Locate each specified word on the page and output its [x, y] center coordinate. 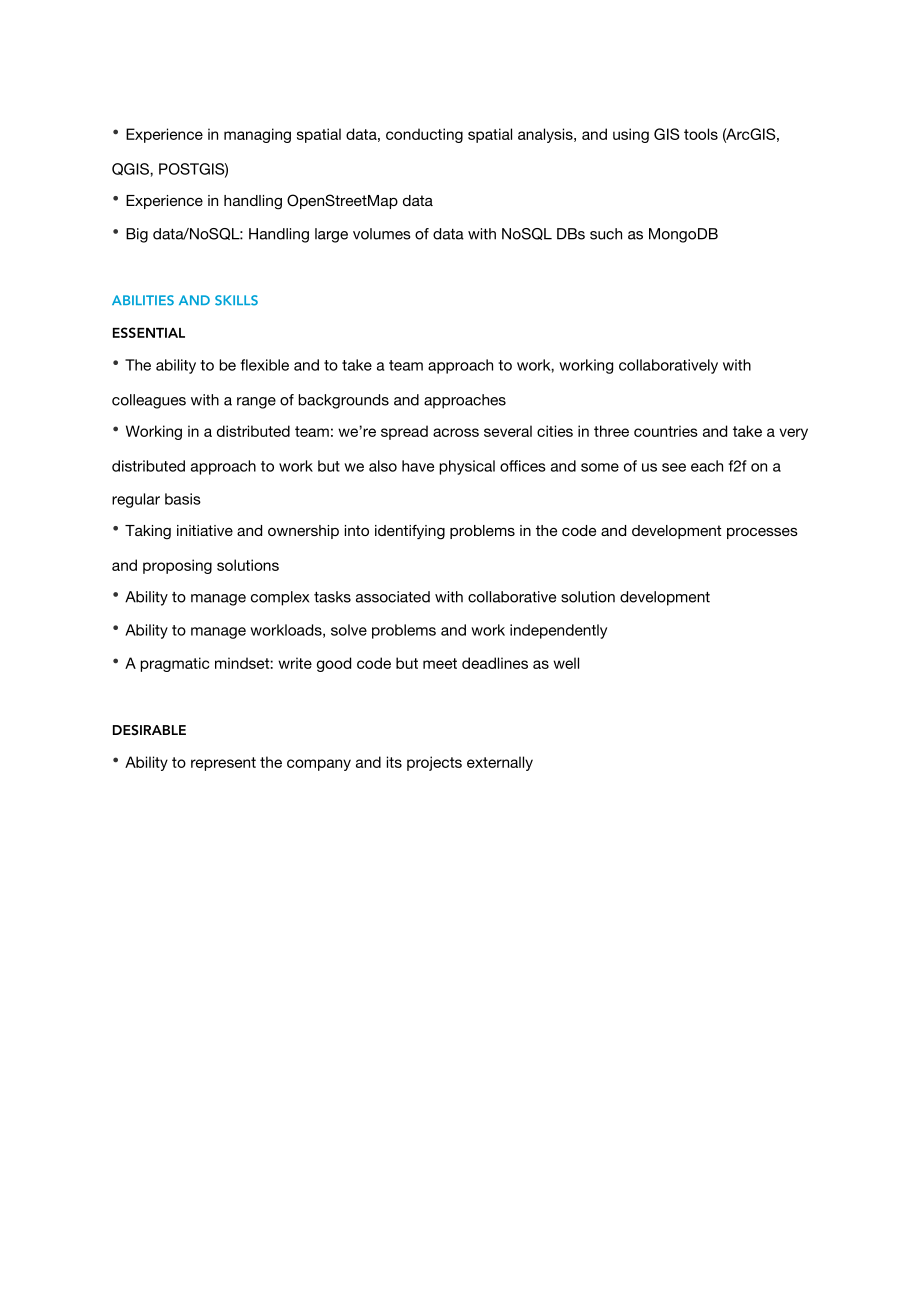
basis [183, 499]
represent [223, 764]
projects [434, 763]
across [456, 432]
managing [257, 135]
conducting [424, 135]
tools [701, 134]
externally [500, 763]
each [707, 466]
